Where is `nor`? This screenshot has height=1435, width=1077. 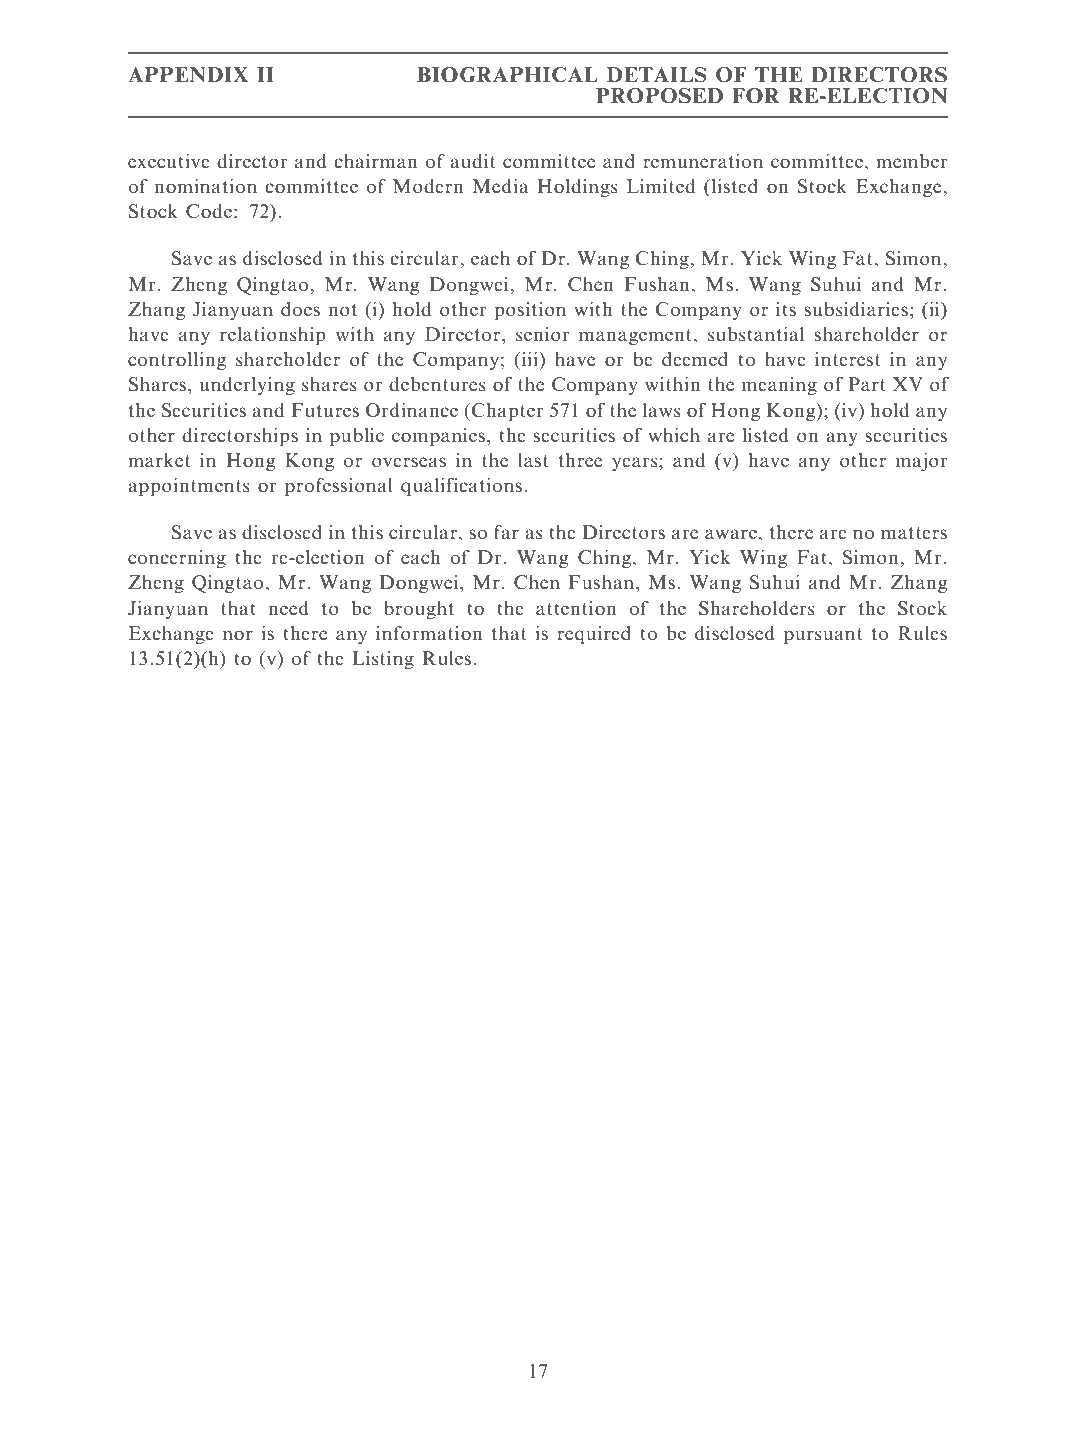
nor is located at coordinates (238, 635).
